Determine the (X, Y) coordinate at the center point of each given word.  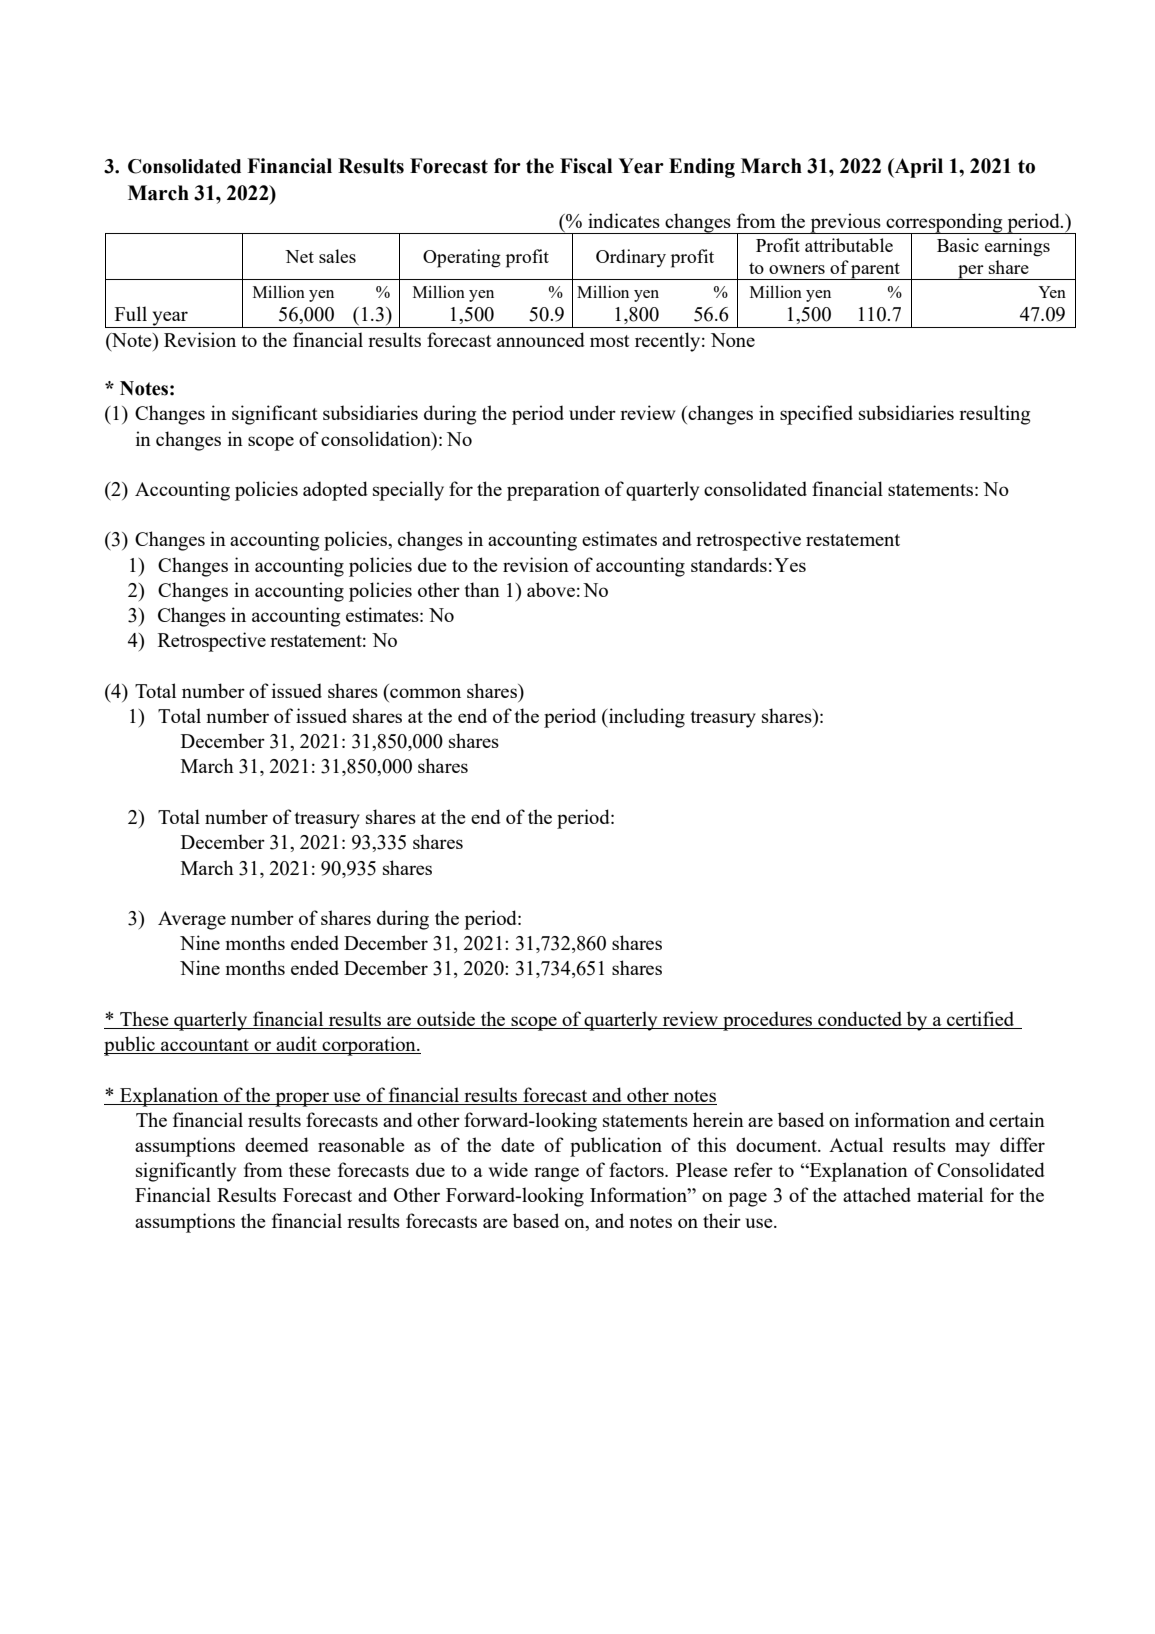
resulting (994, 415)
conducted (860, 1020)
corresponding (944, 223)
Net (299, 256)
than (482, 589)
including (646, 718)
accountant (205, 1046)
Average (192, 920)
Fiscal (586, 166)
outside (446, 1020)
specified (816, 415)
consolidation (377, 438)
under (592, 412)
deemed (277, 1144)
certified (981, 1020)
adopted (335, 491)
